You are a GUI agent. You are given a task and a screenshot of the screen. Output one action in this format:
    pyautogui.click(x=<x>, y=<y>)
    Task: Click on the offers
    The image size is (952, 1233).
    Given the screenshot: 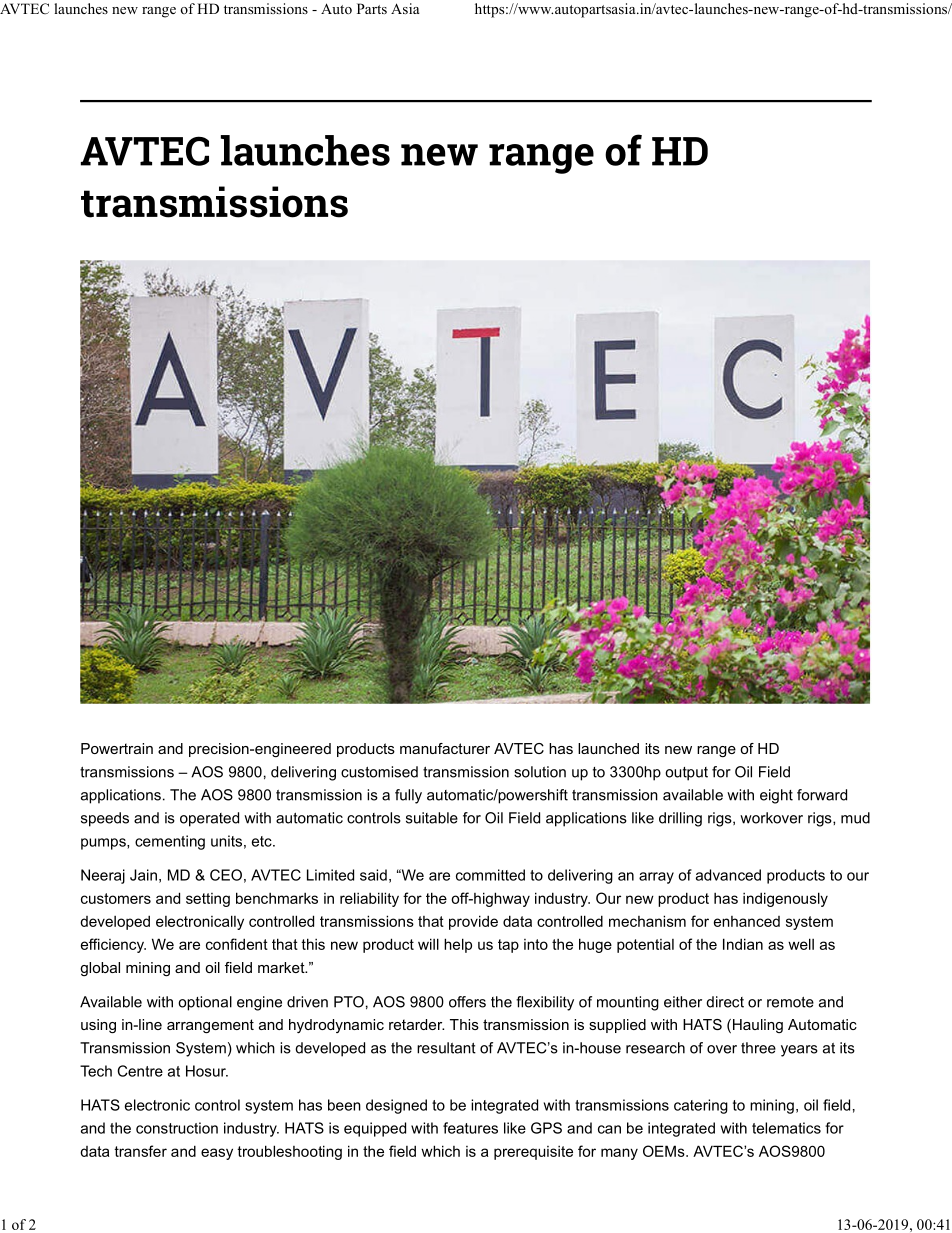 What is the action you would take?
    pyautogui.click(x=467, y=1002)
